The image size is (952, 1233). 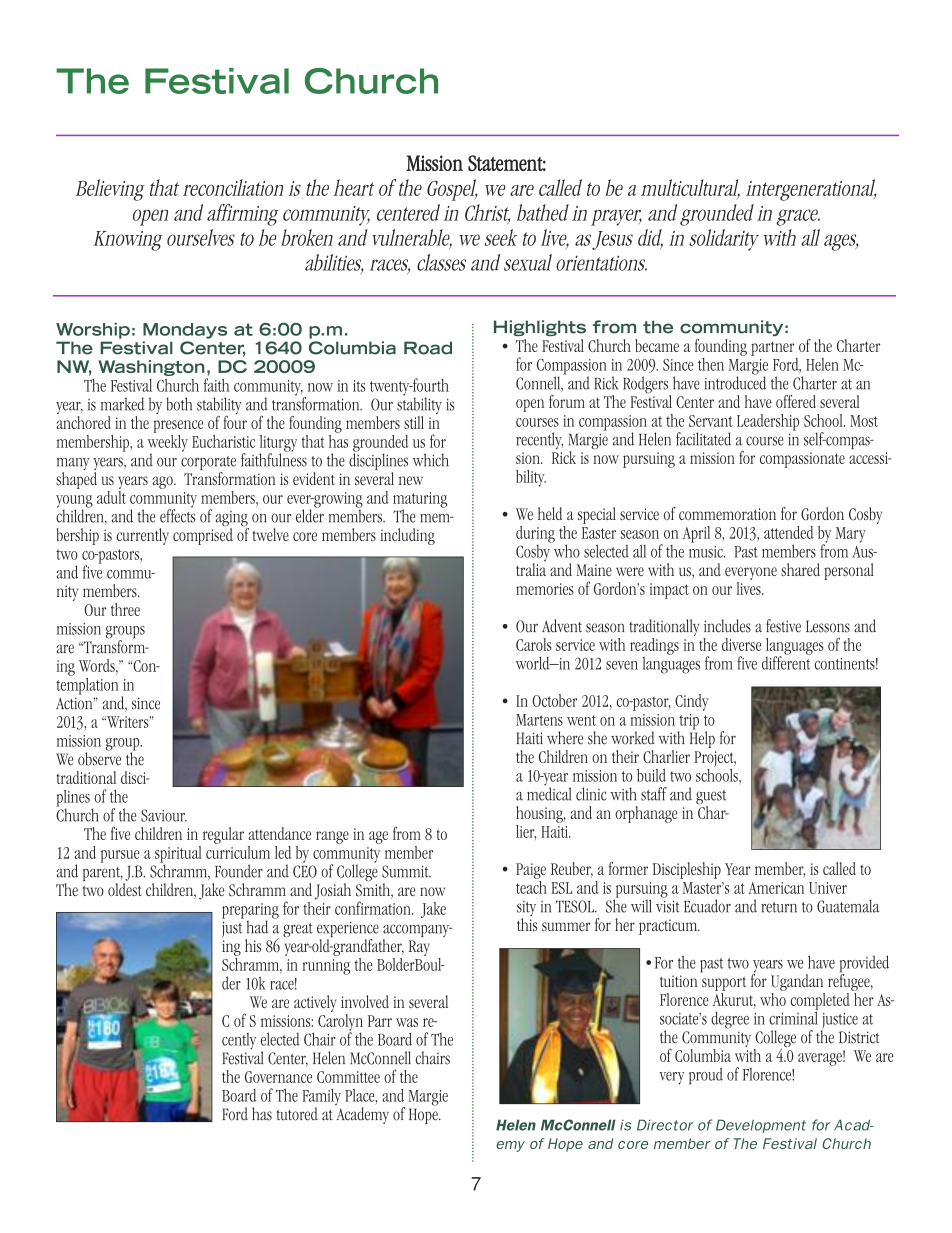 I want to click on Martens, so click(x=539, y=720).
